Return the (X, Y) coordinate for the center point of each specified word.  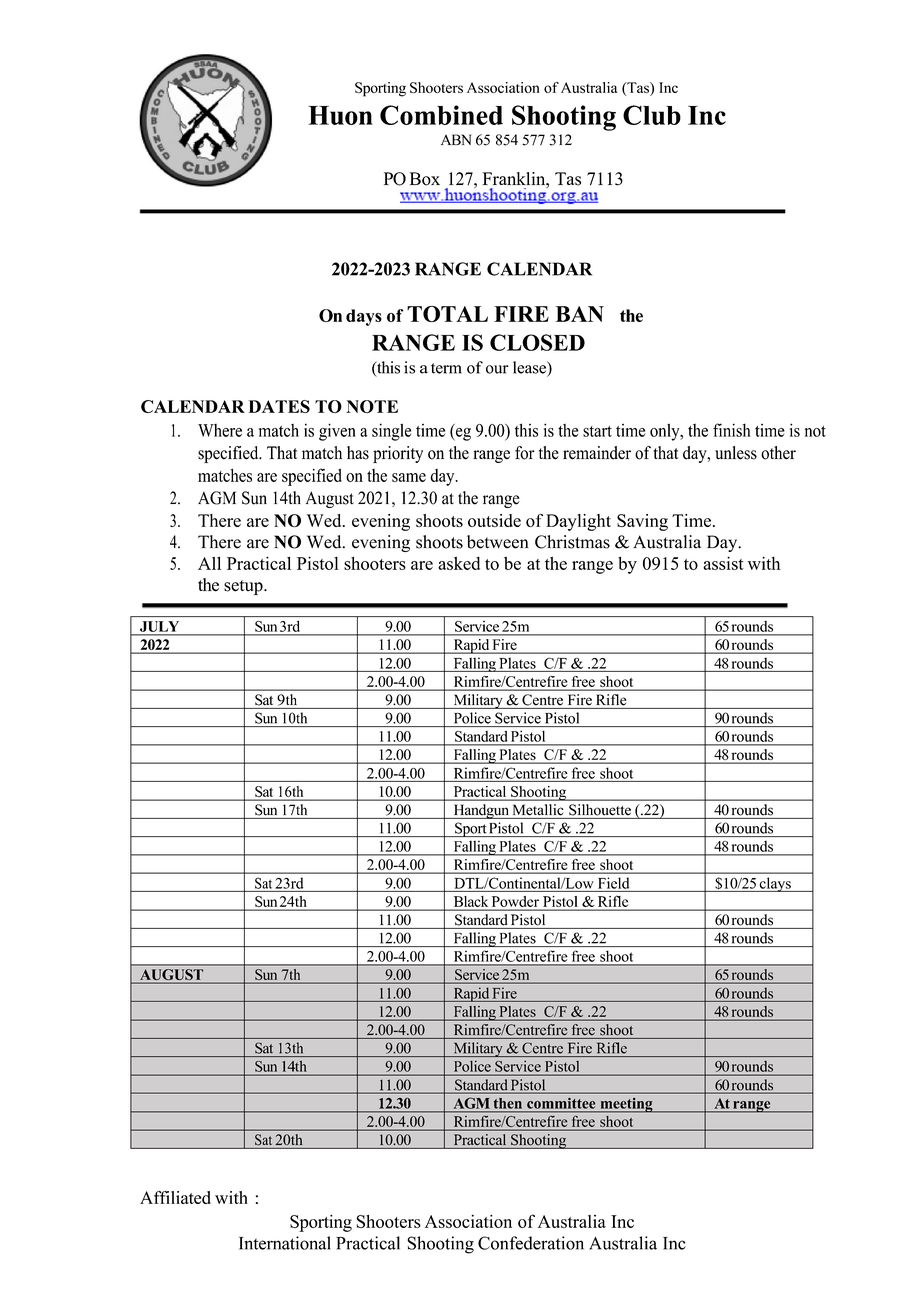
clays (775, 884)
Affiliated (175, 1197)
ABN (456, 139)
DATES (279, 406)
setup (244, 587)
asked (459, 563)
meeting (626, 1105)
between (497, 542)
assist (723, 563)
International (285, 1243)
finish (732, 430)
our (497, 369)
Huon (340, 115)
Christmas (572, 542)
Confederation (531, 1243)
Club (652, 115)
